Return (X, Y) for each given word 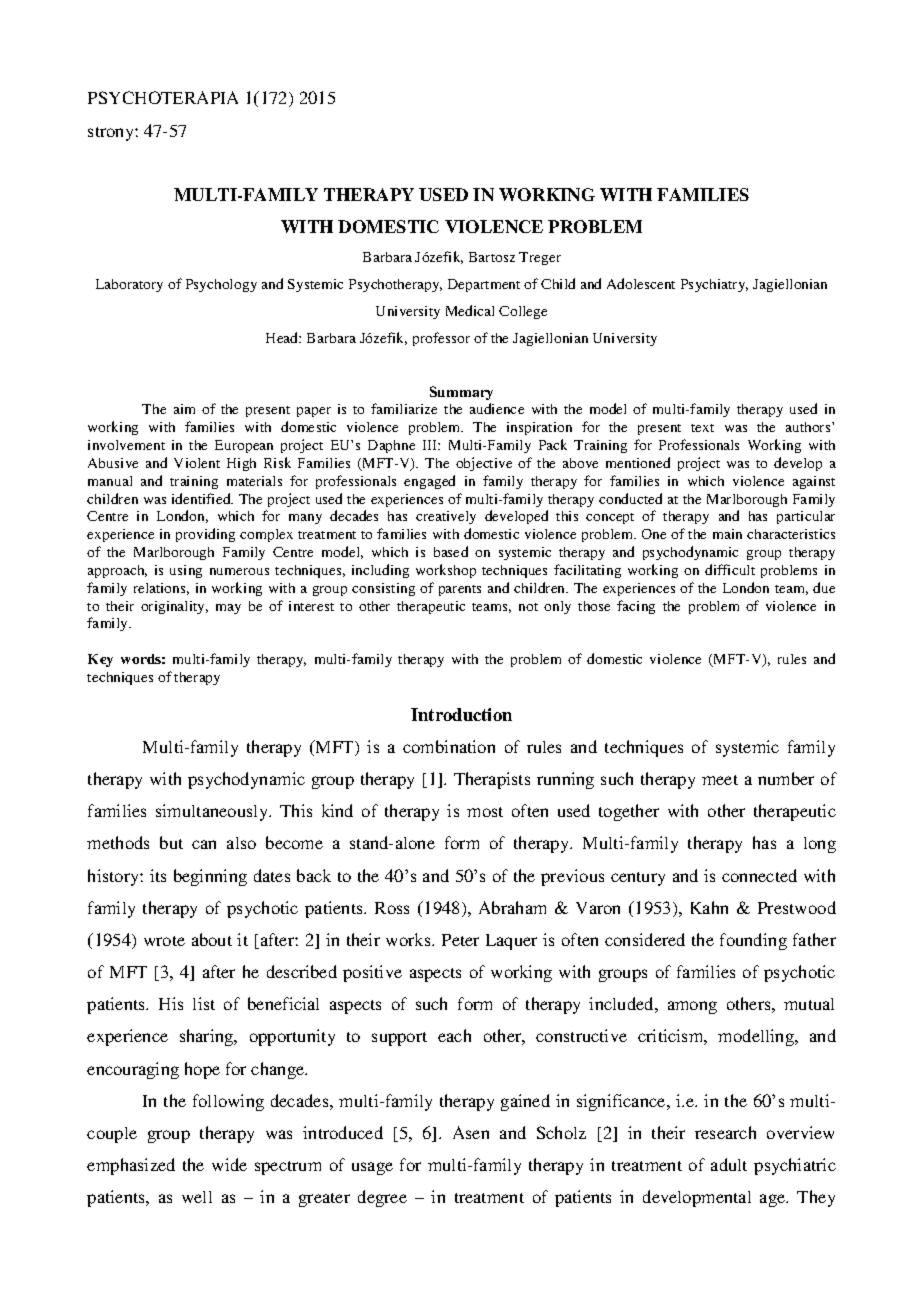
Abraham (512, 907)
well (197, 1197)
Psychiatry (714, 285)
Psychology (221, 285)
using (186, 571)
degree (382, 1198)
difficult (730, 569)
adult (729, 1164)
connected (759, 875)
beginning (210, 877)
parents (460, 590)
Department (484, 285)
